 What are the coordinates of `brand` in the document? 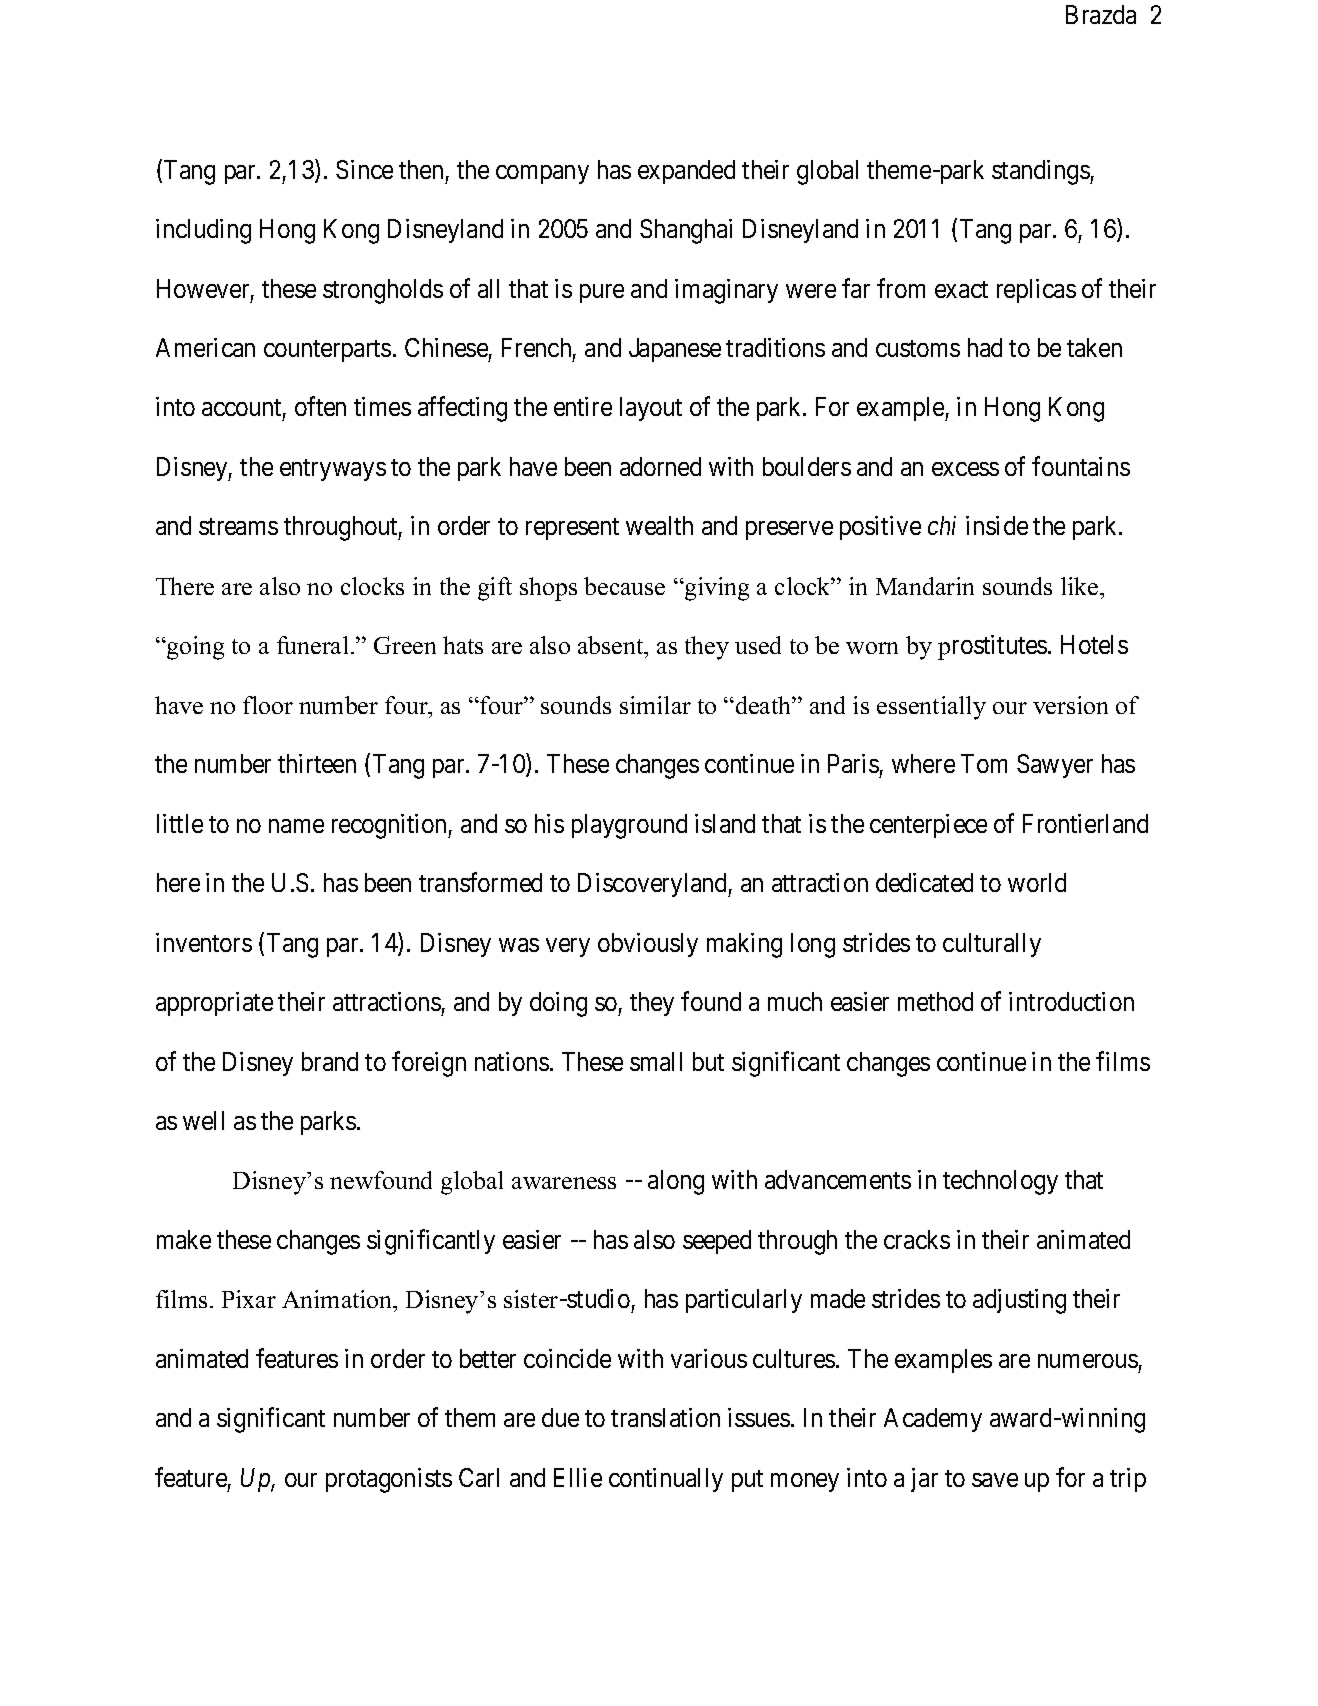 It's located at (330, 1061).
